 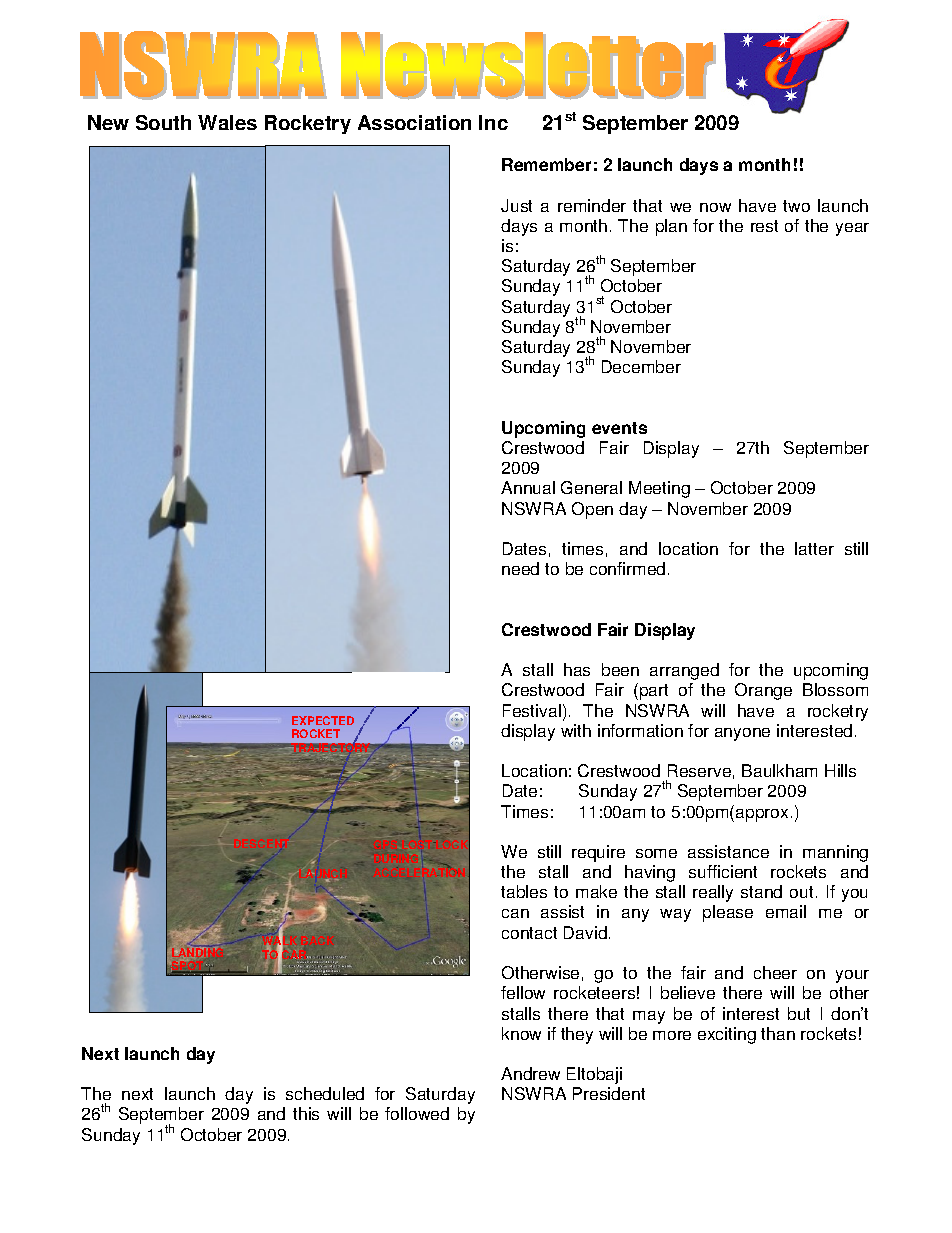 What do you see at coordinates (323, 720) in the page?
I see `EXPECTED` at bounding box center [323, 720].
